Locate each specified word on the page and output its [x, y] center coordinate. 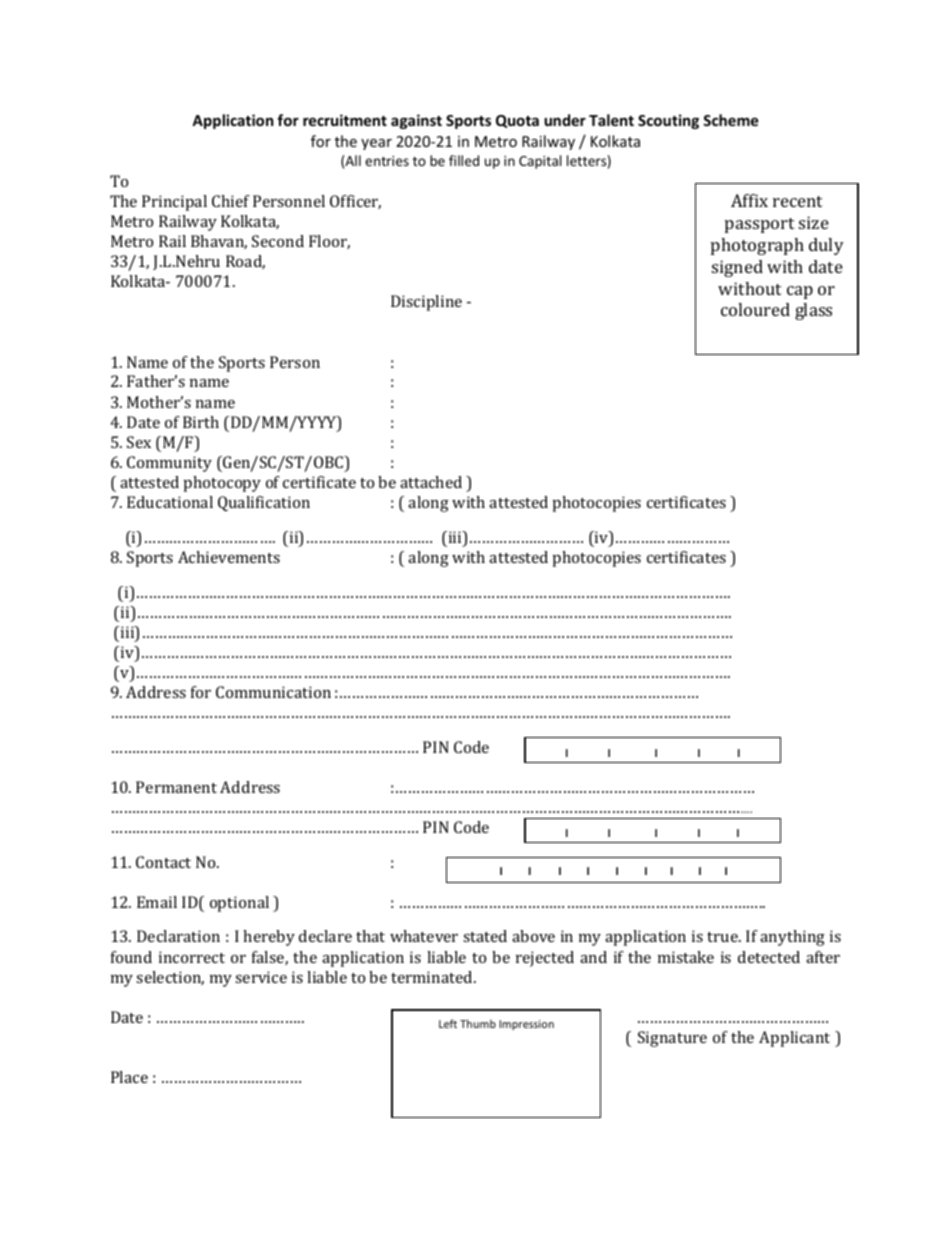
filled [464, 160]
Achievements [229, 557]
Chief [231, 201]
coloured [755, 309]
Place [129, 1077]
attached [431, 482]
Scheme [731, 120]
